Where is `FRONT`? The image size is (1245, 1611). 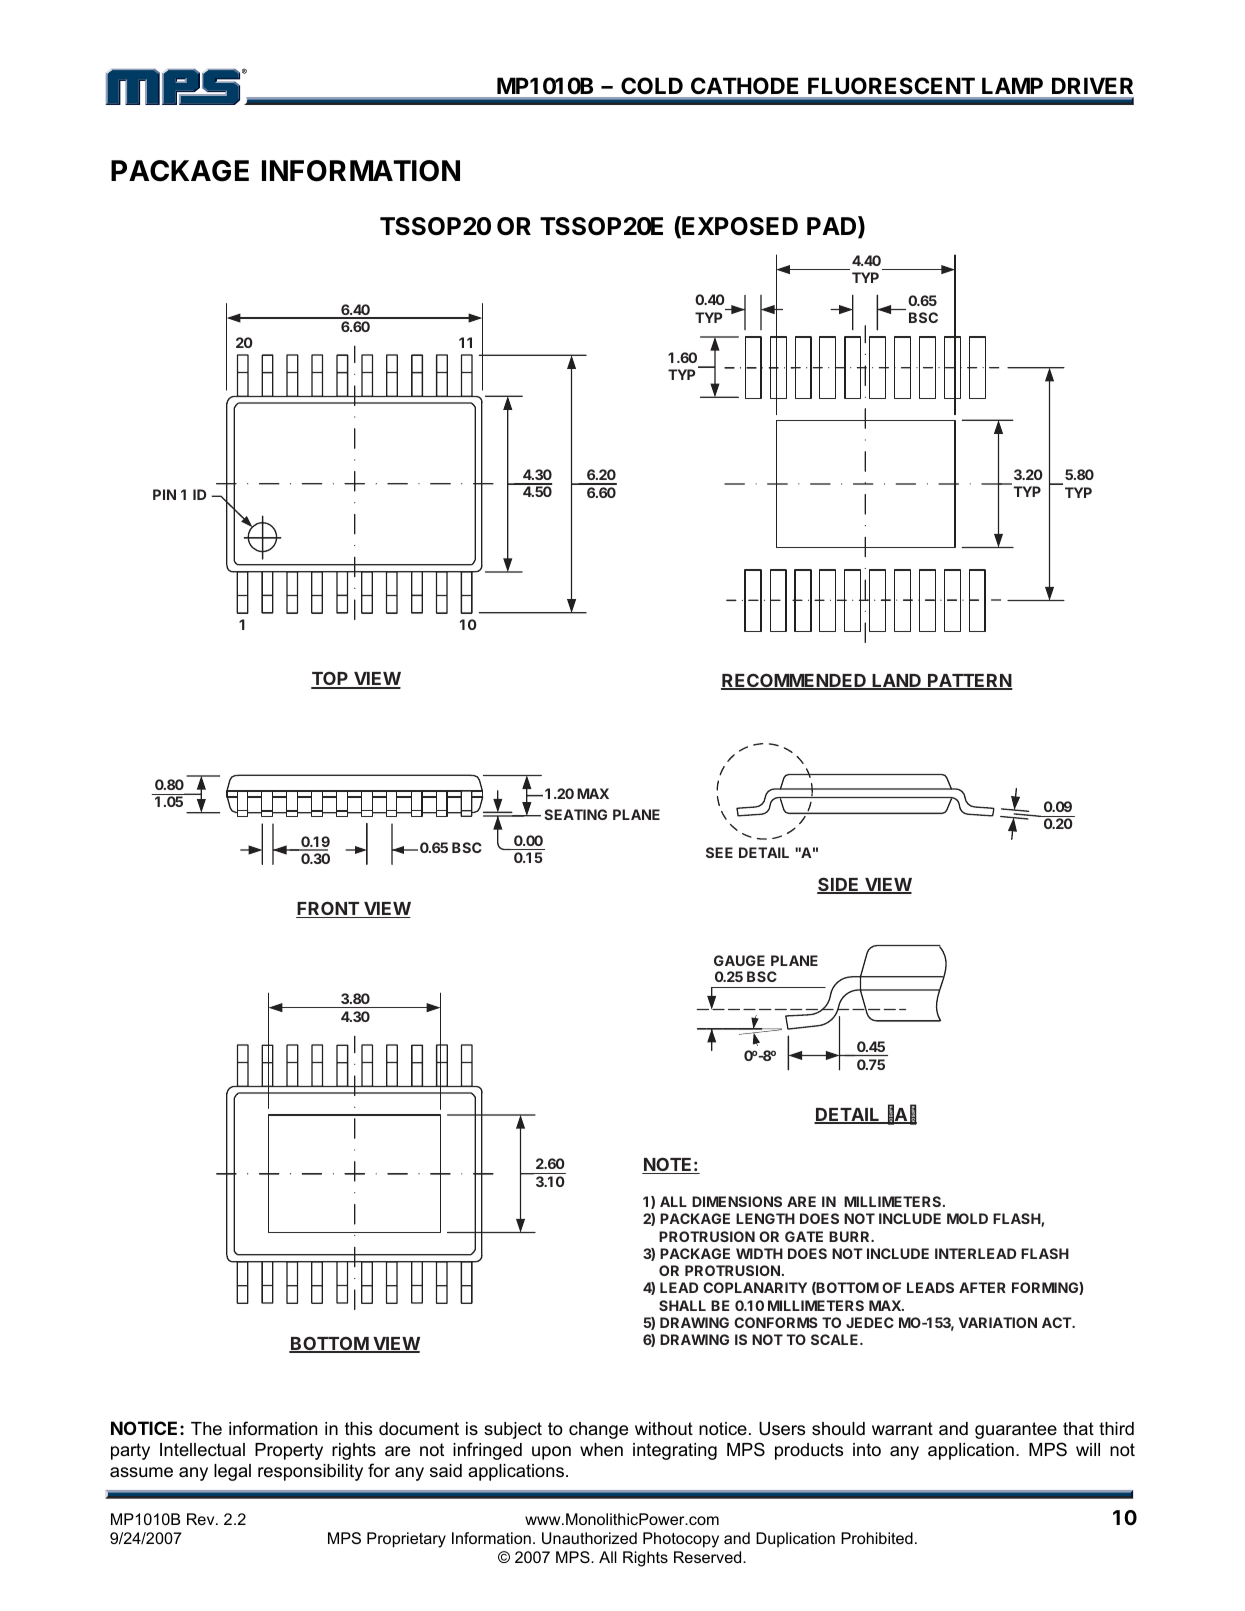 FRONT is located at coordinates (328, 909).
